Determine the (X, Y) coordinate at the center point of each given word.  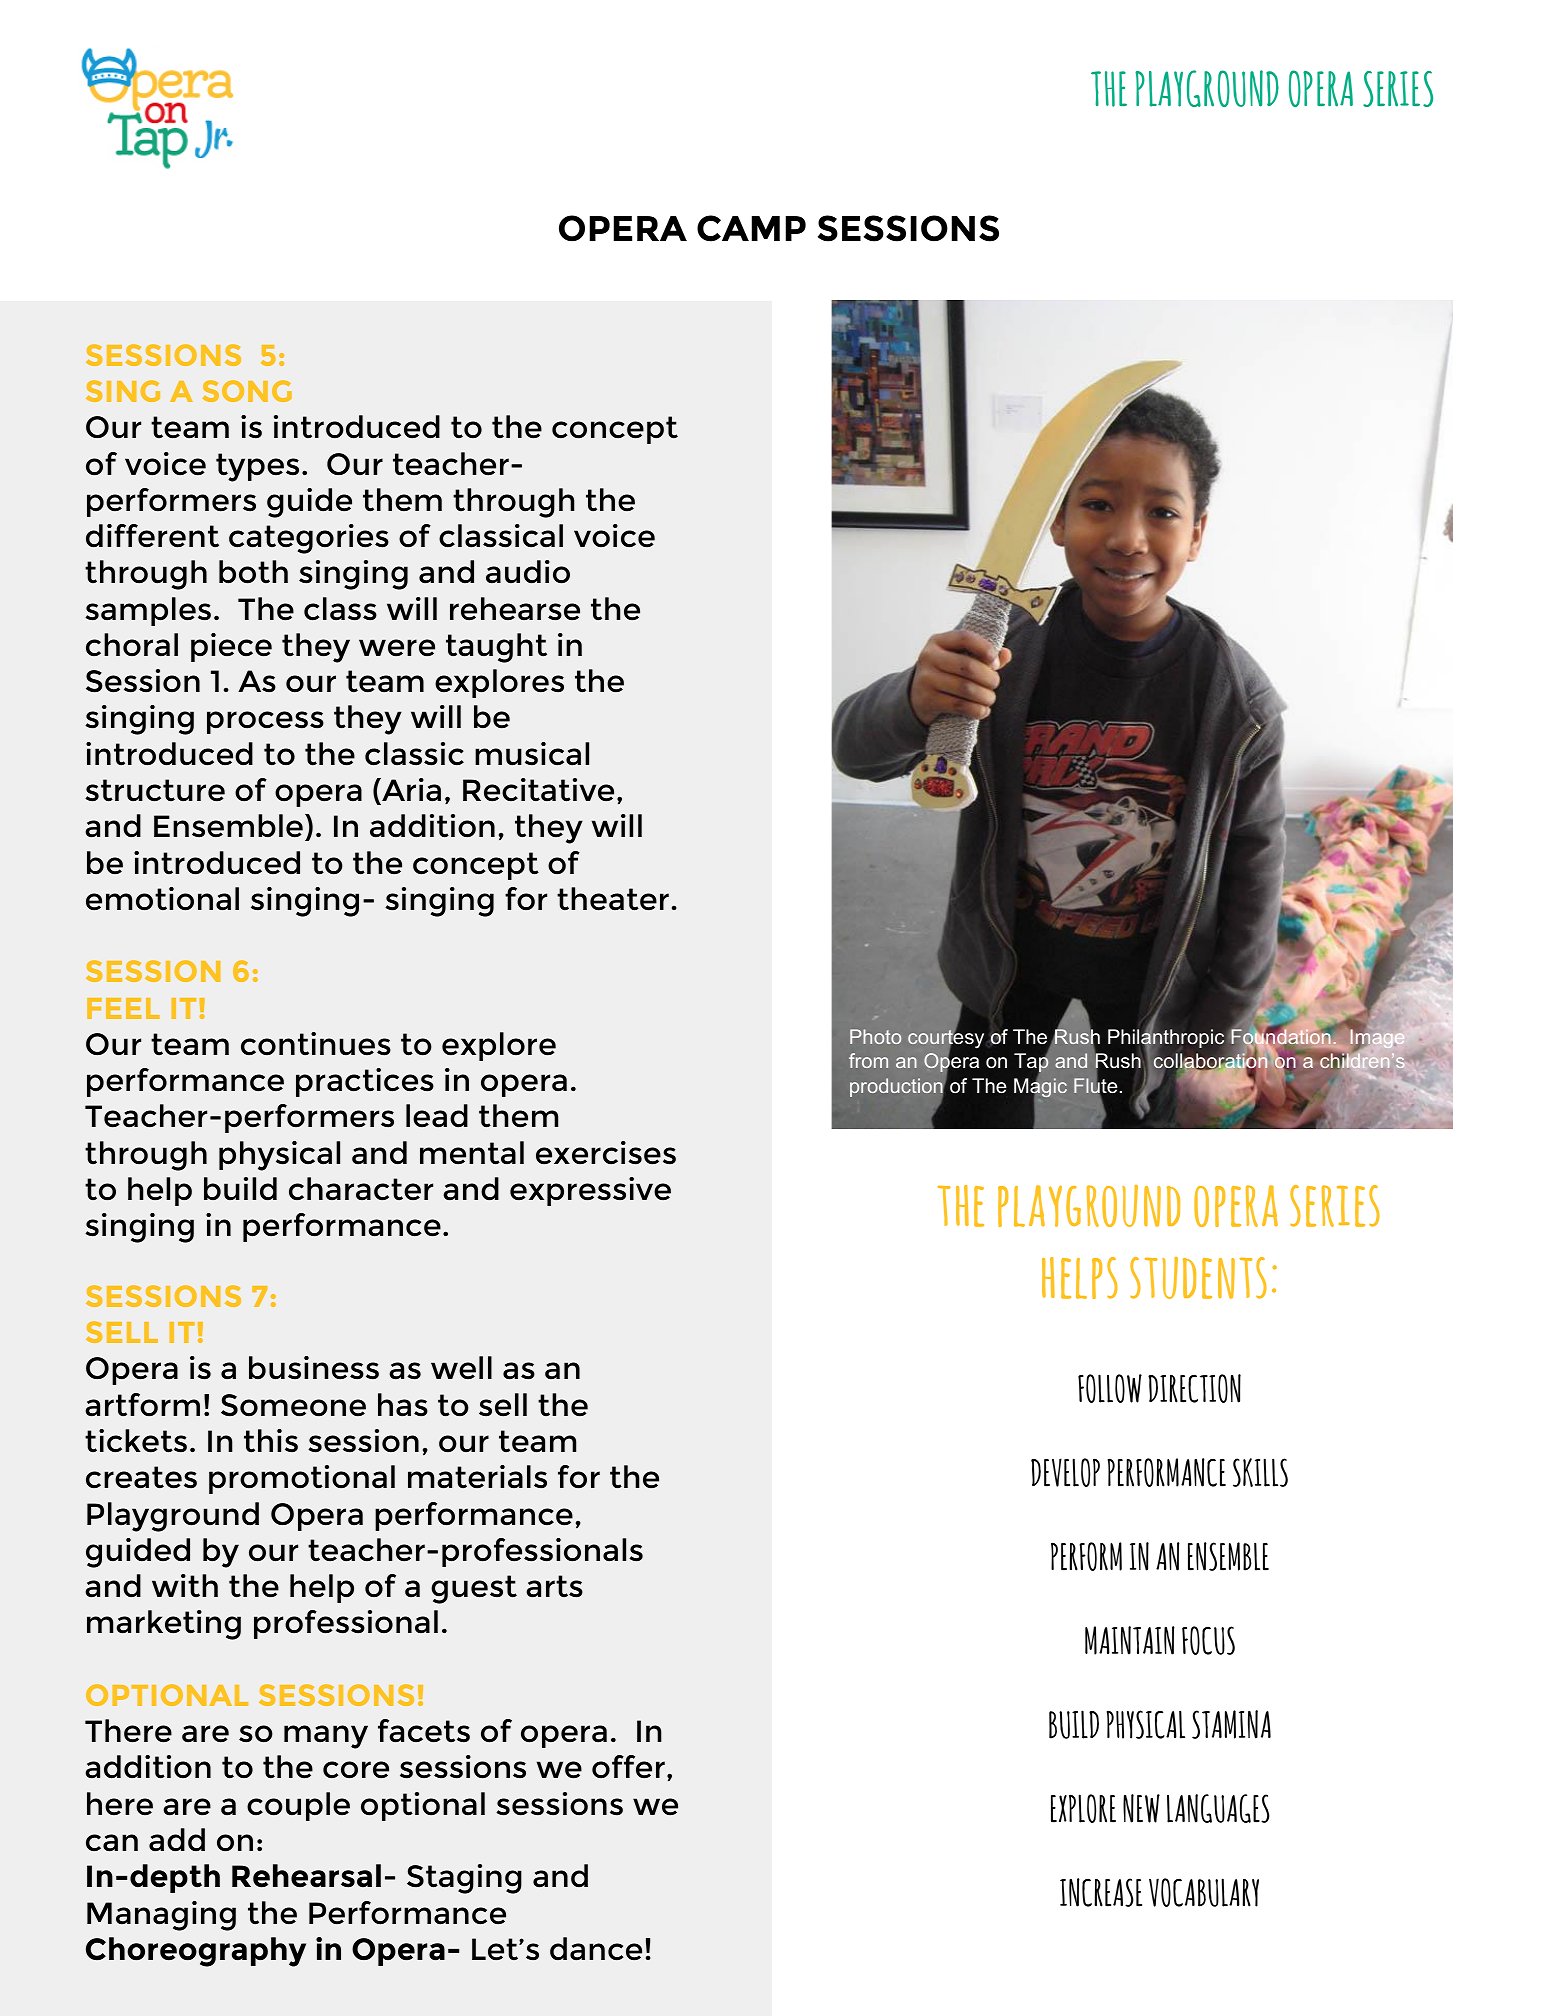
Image (1376, 1039)
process (265, 722)
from (868, 1060)
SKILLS (1260, 1472)
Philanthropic (1166, 1039)
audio (528, 572)
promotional (302, 1479)
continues (316, 1044)
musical (532, 754)
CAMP (751, 228)
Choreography (196, 1952)
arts (554, 1586)
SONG (247, 391)
